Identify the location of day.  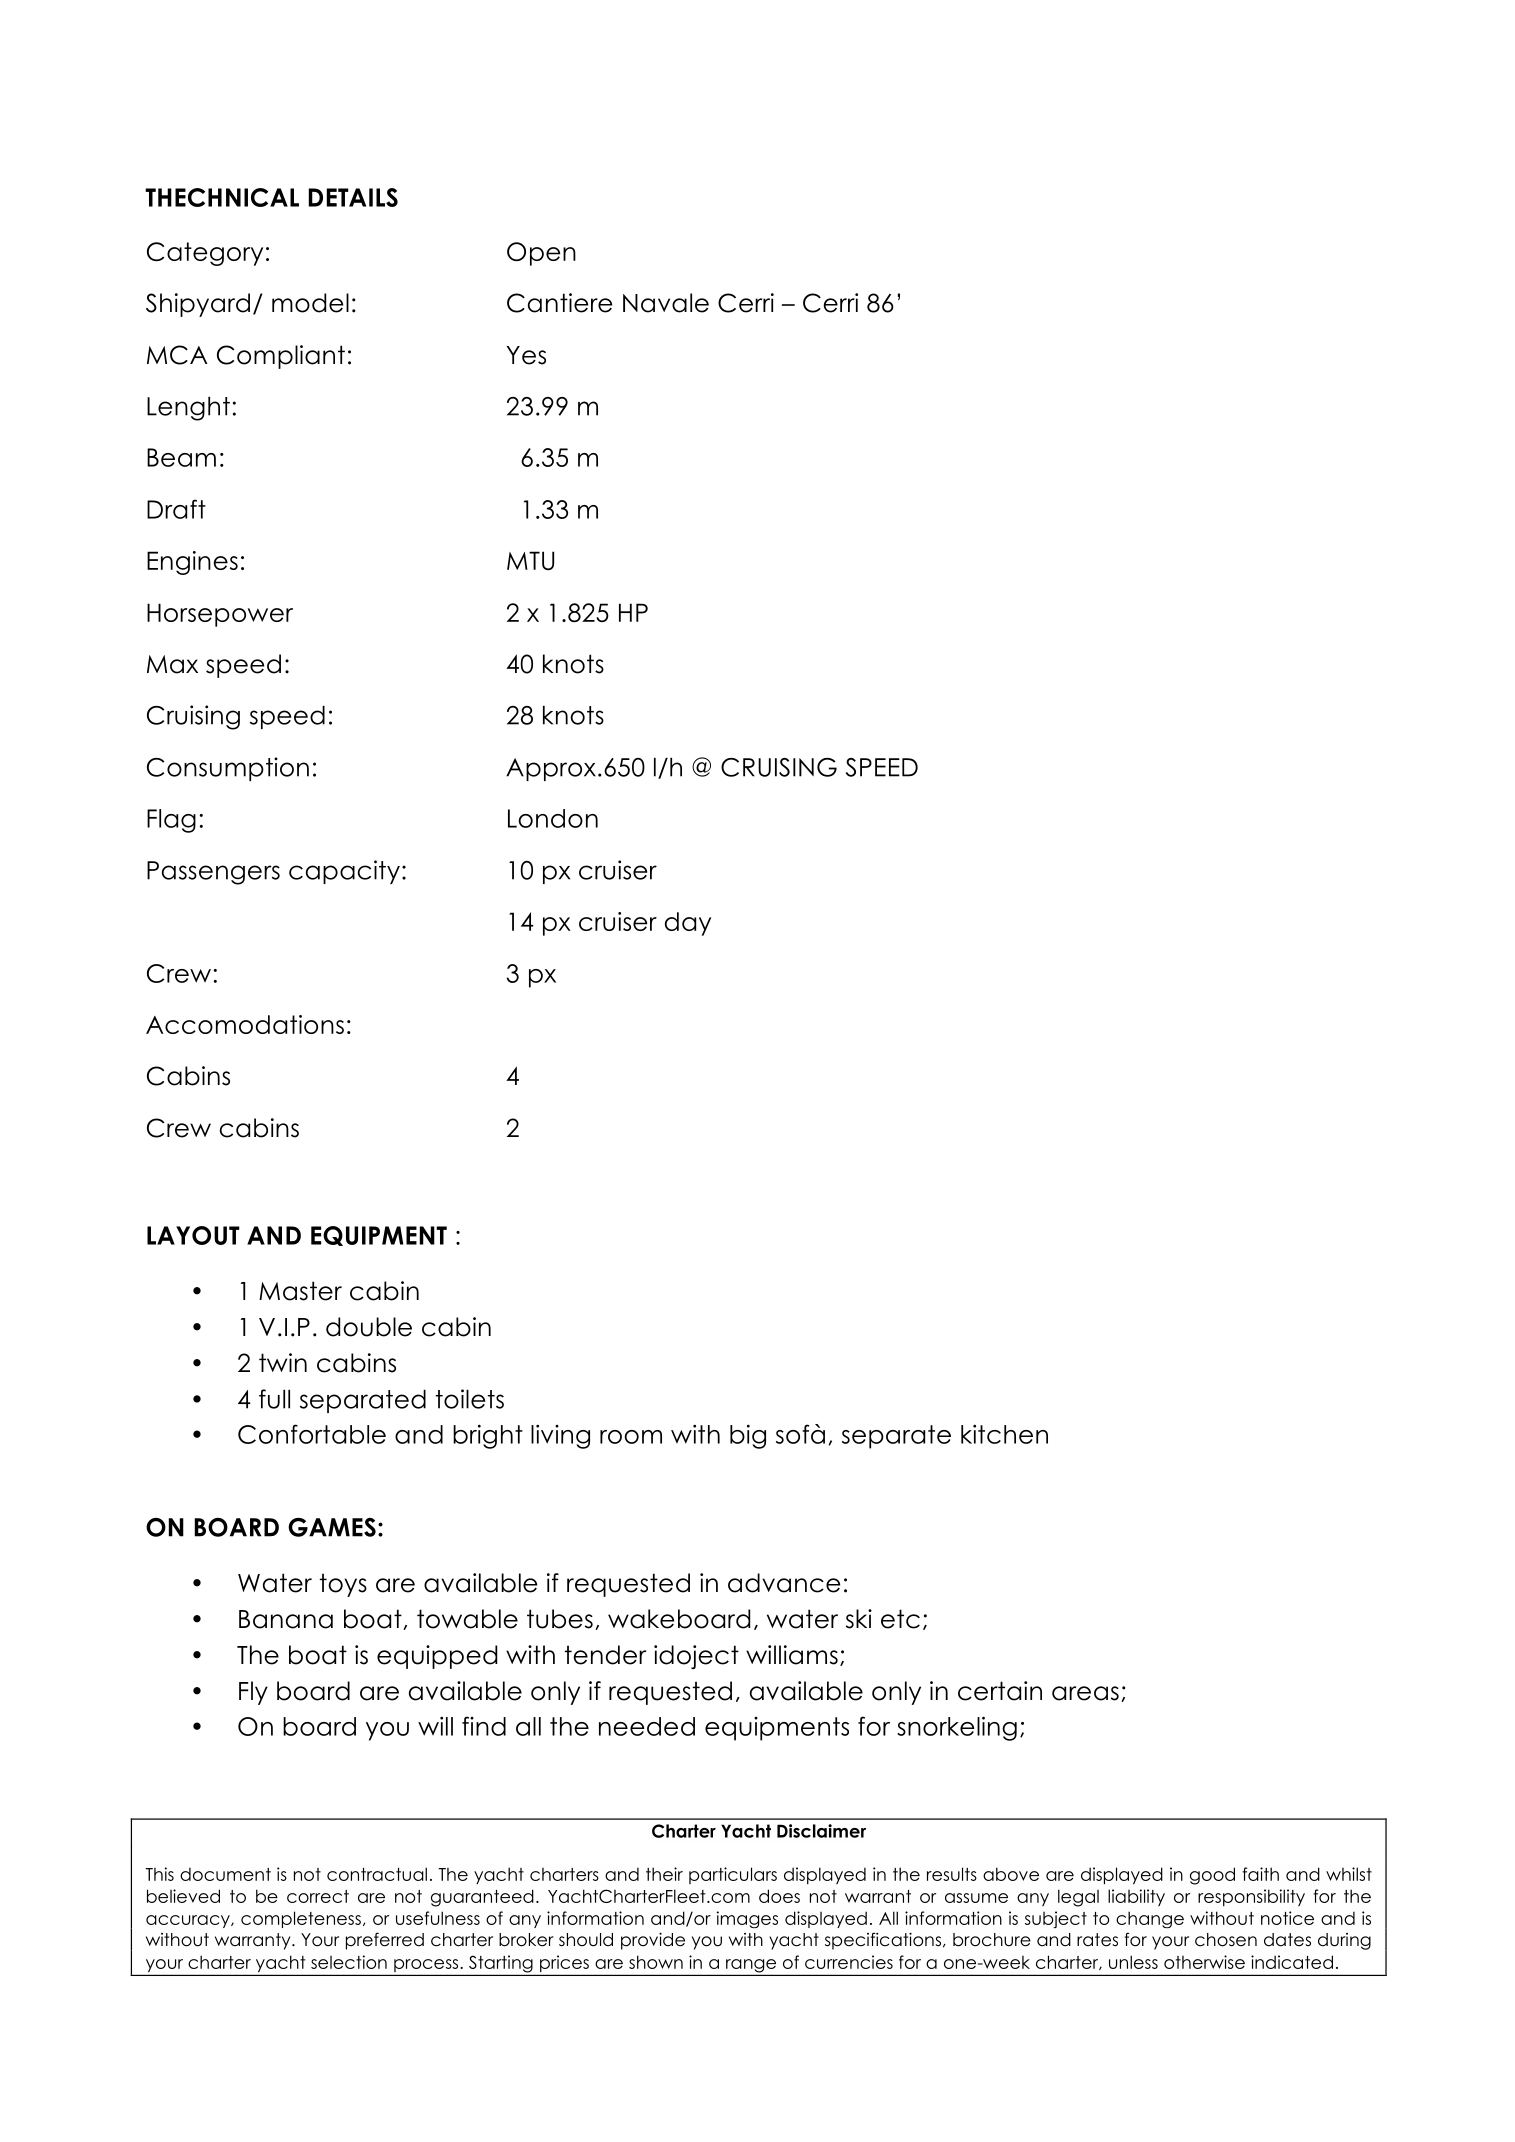
(688, 924).
